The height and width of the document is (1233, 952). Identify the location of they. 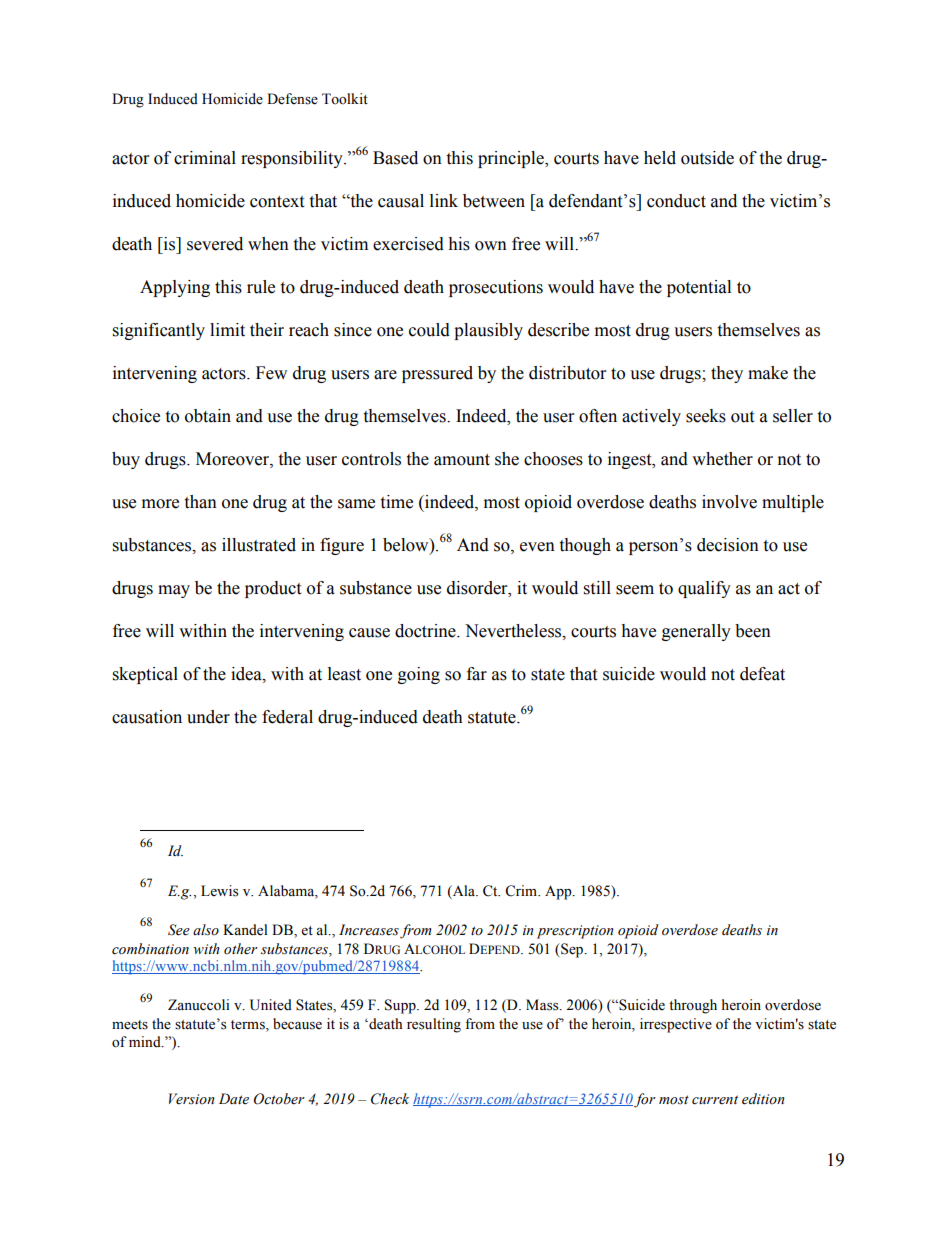
(727, 374).
